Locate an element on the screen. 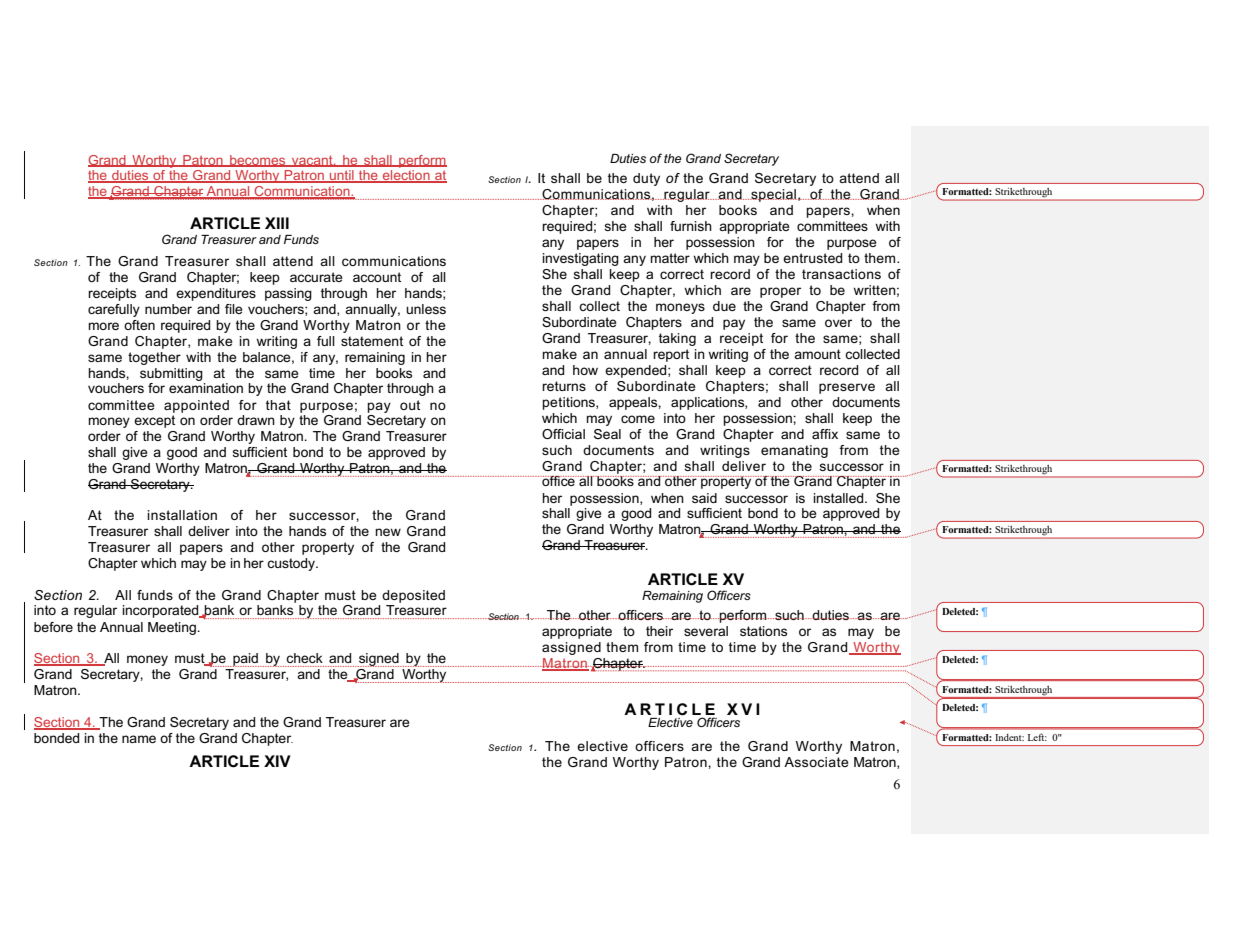 The width and height of the screenshot is (1233, 952). until is located at coordinates (342, 176).
